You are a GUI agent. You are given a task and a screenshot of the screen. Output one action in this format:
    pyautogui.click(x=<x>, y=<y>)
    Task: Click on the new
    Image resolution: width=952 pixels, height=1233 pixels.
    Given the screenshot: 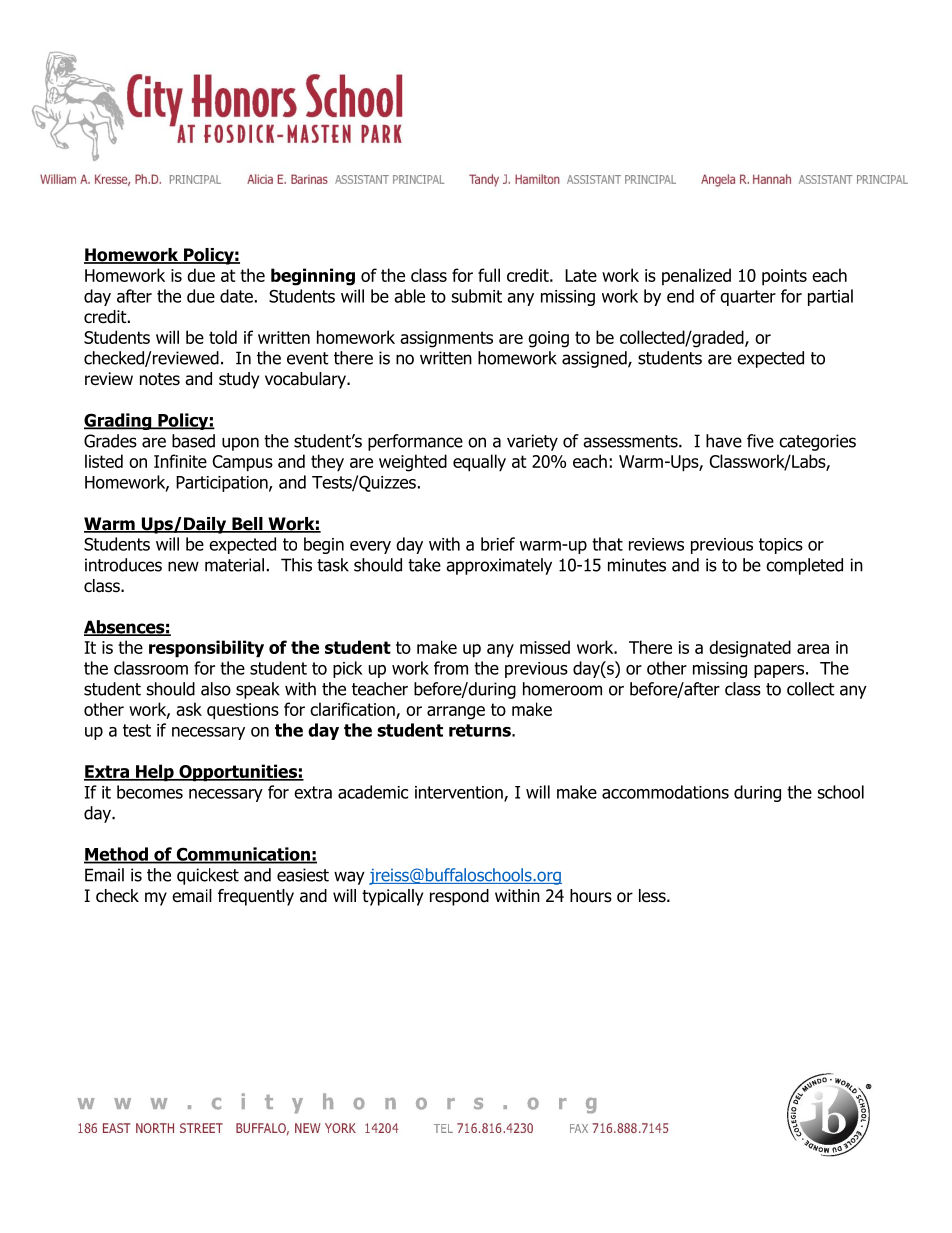 What is the action you would take?
    pyautogui.click(x=183, y=566)
